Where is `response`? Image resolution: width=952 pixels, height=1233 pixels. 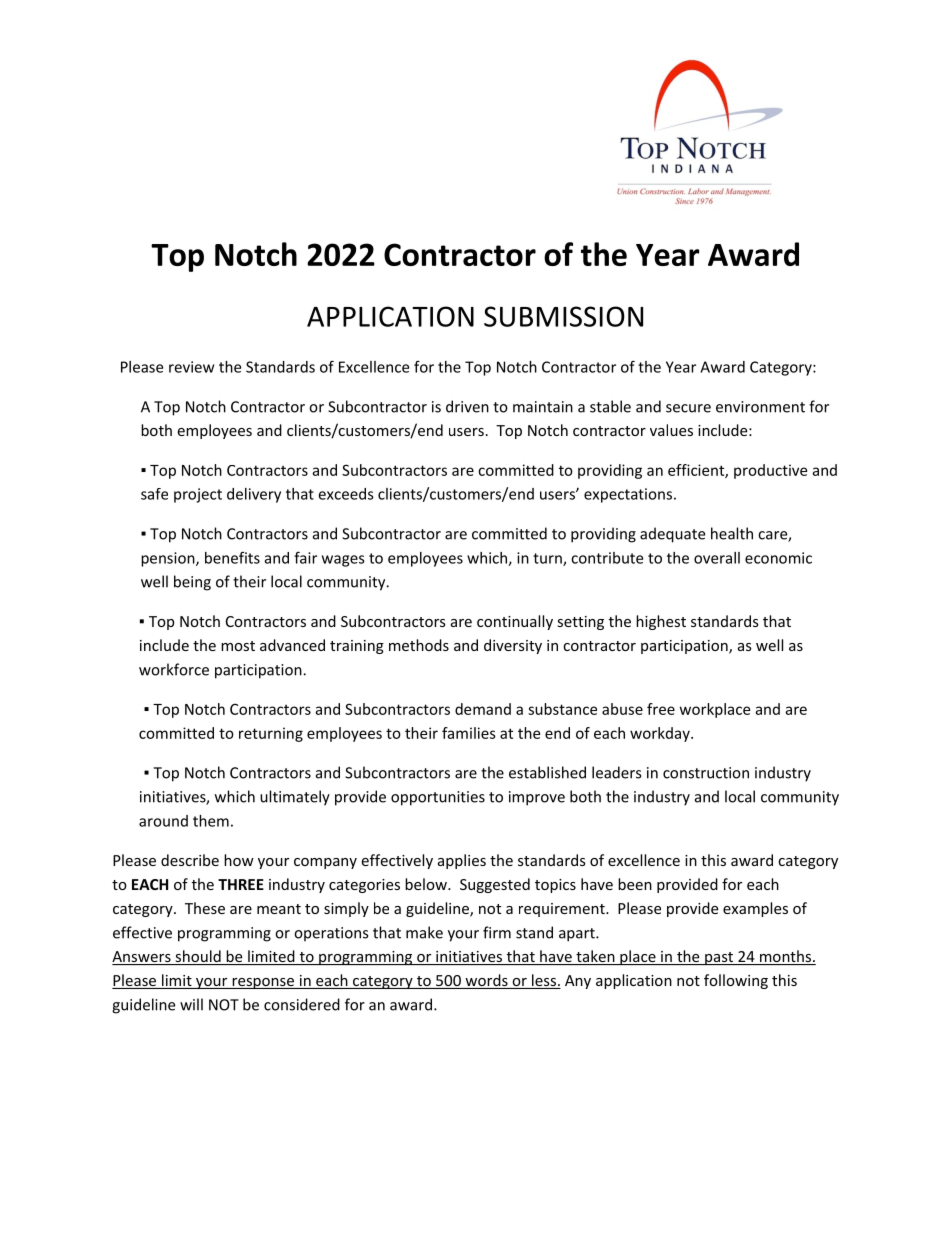
response is located at coordinates (263, 983).
